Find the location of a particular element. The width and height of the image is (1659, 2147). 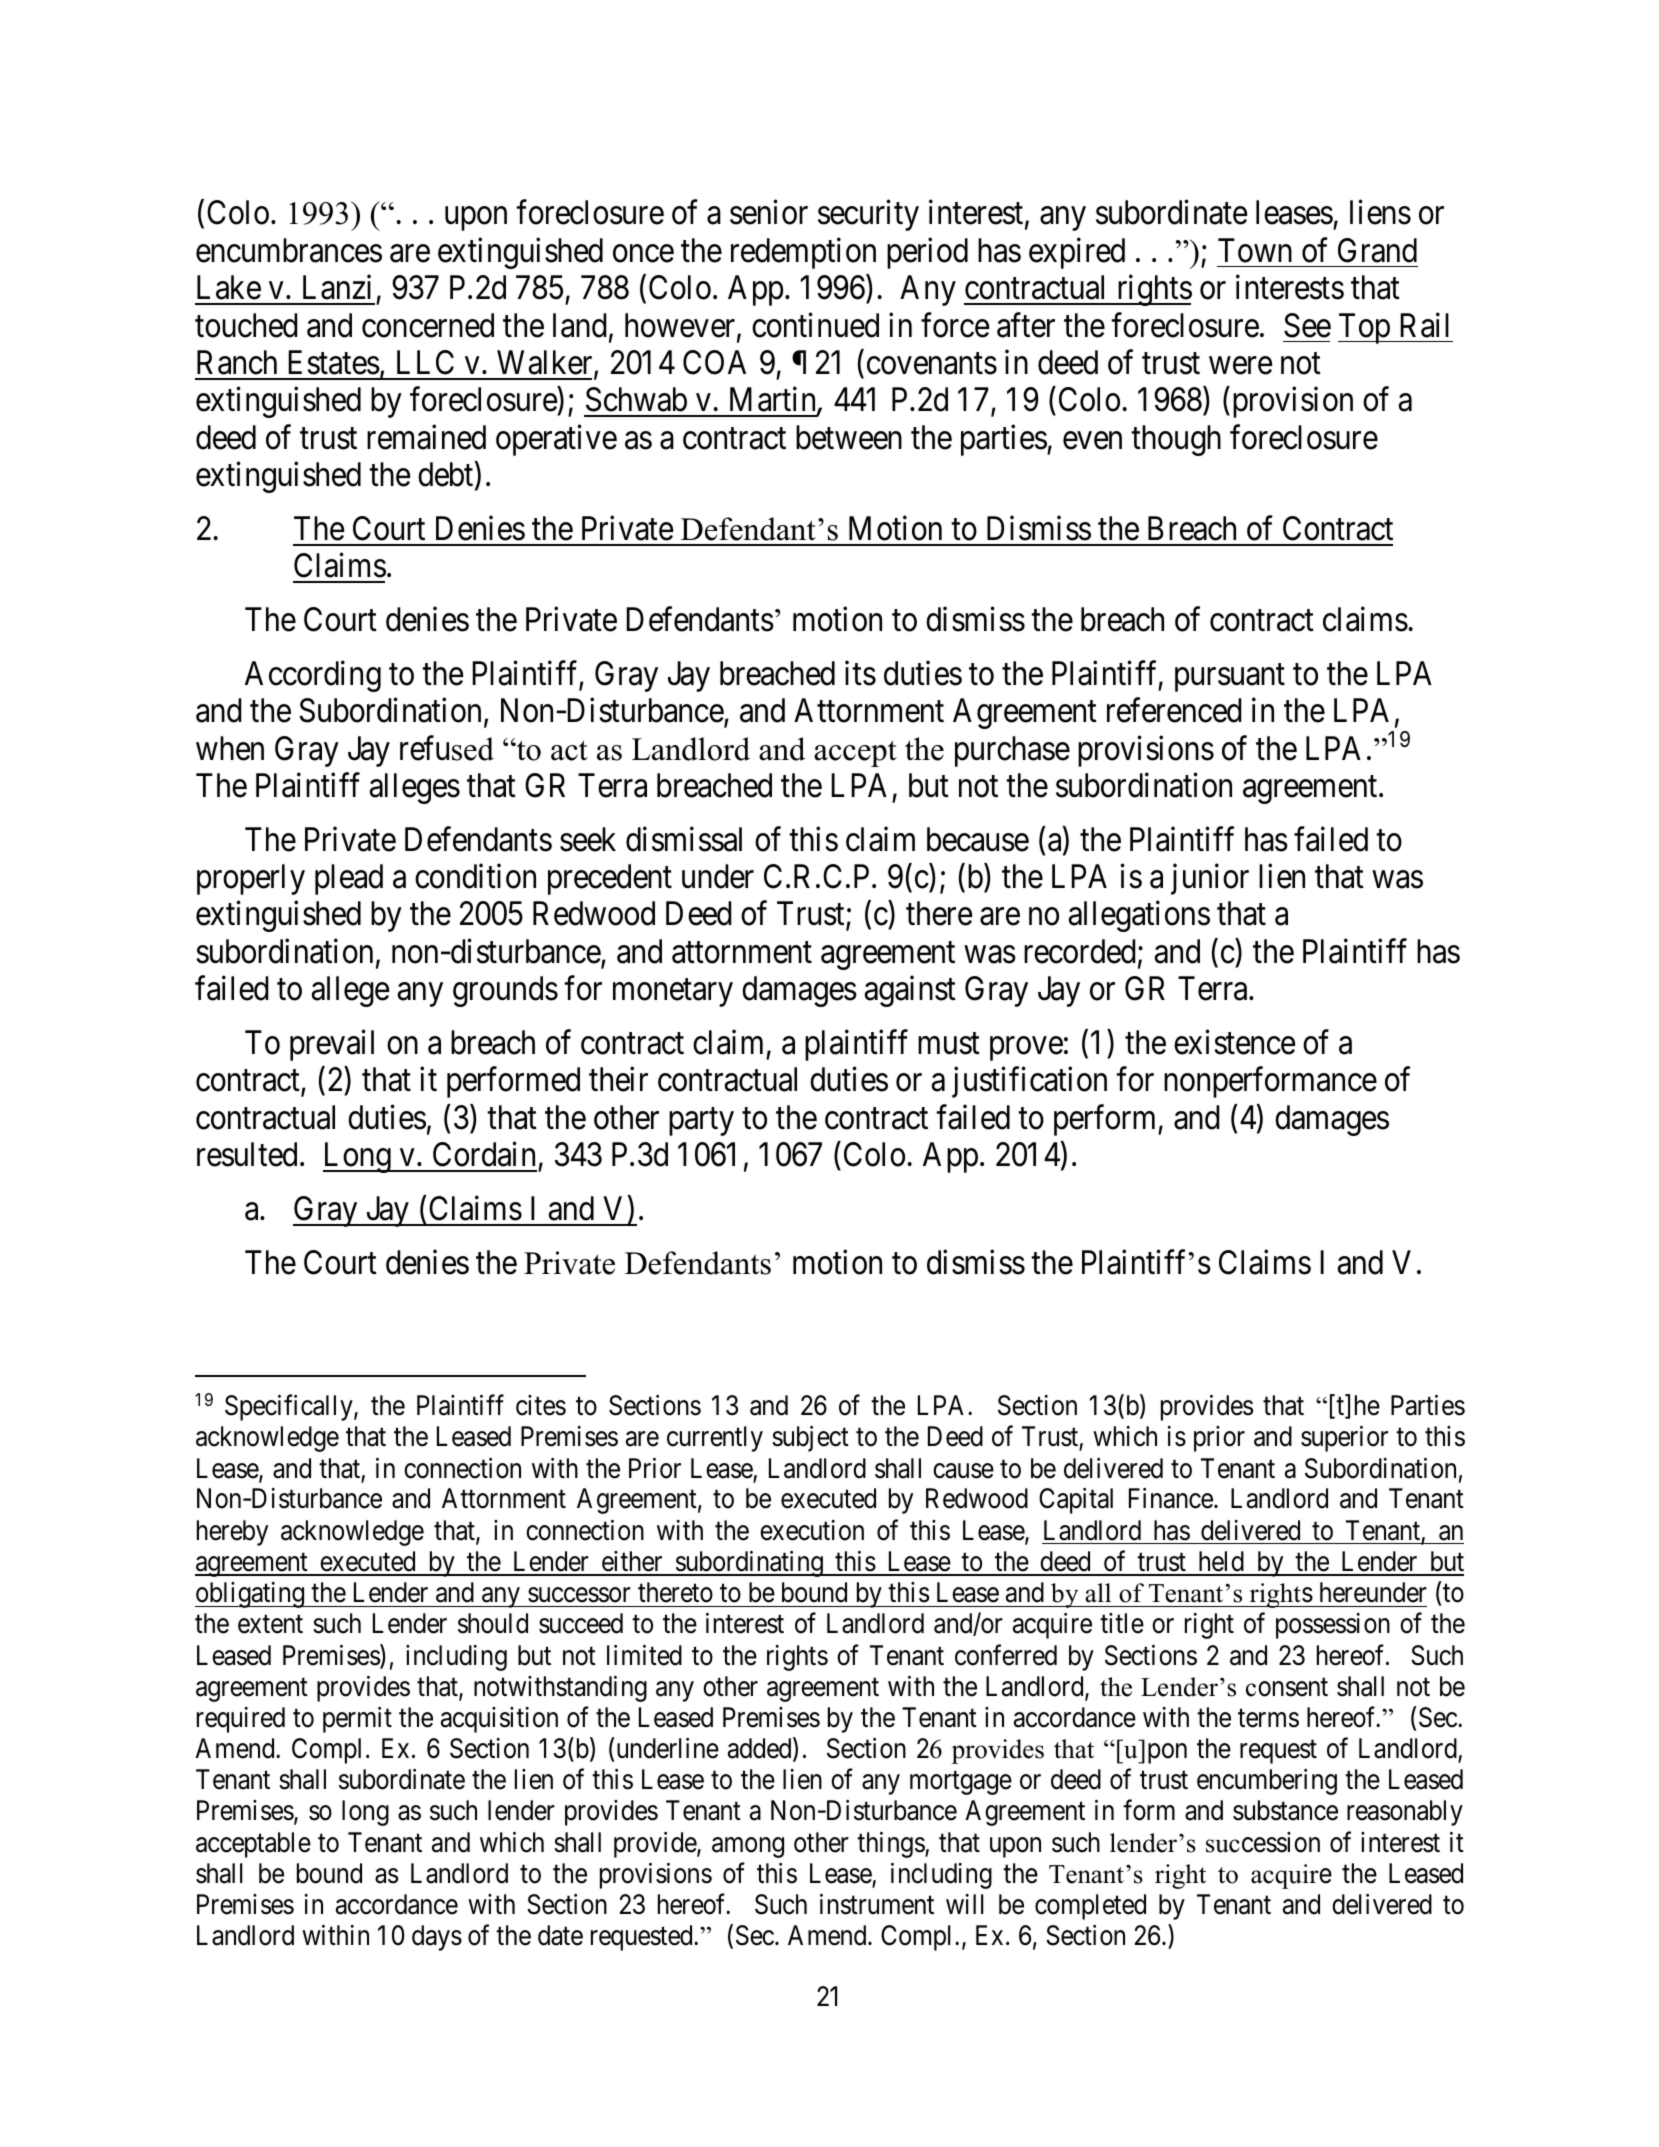

subject is located at coordinates (810, 1439).
